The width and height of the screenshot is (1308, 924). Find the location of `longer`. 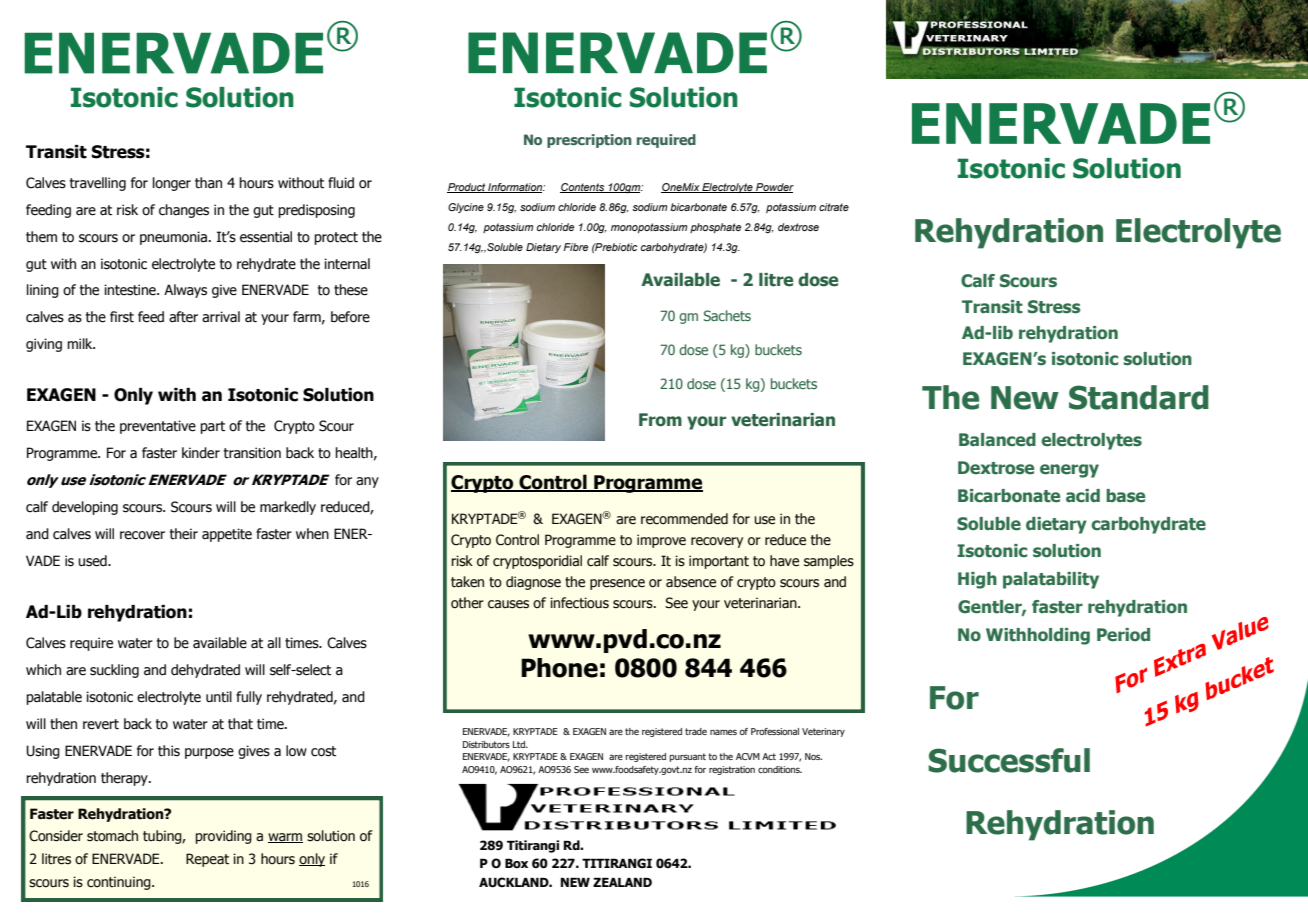

longer is located at coordinates (172, 184).
